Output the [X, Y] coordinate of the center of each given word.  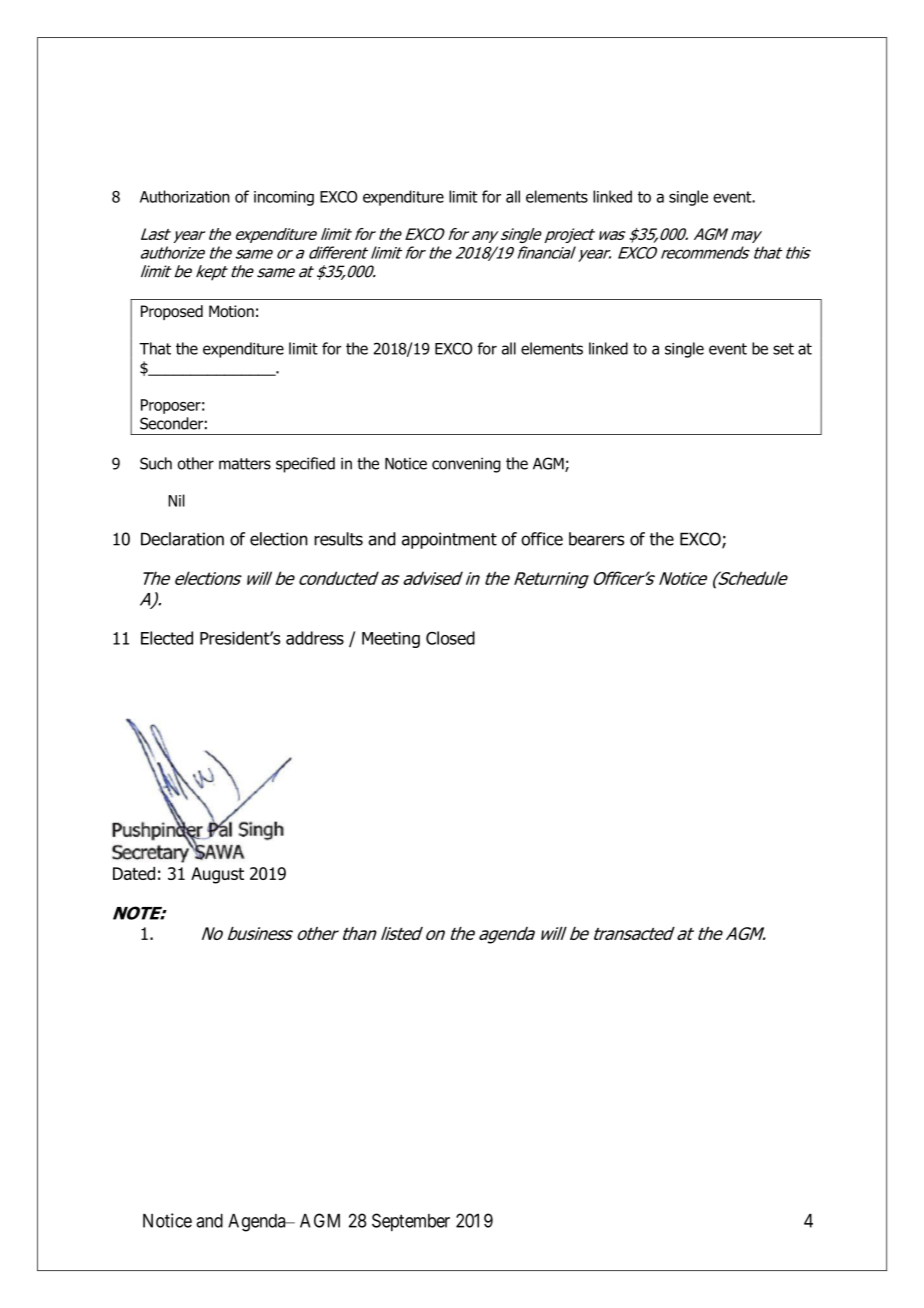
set [783, 349]
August [217, 875]
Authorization [185, 196]
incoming [284, 198]
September [411, 1222]
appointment [449, 540]
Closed [450, 638]
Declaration [182, 539]
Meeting [391, 640]
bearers [596, 539]
